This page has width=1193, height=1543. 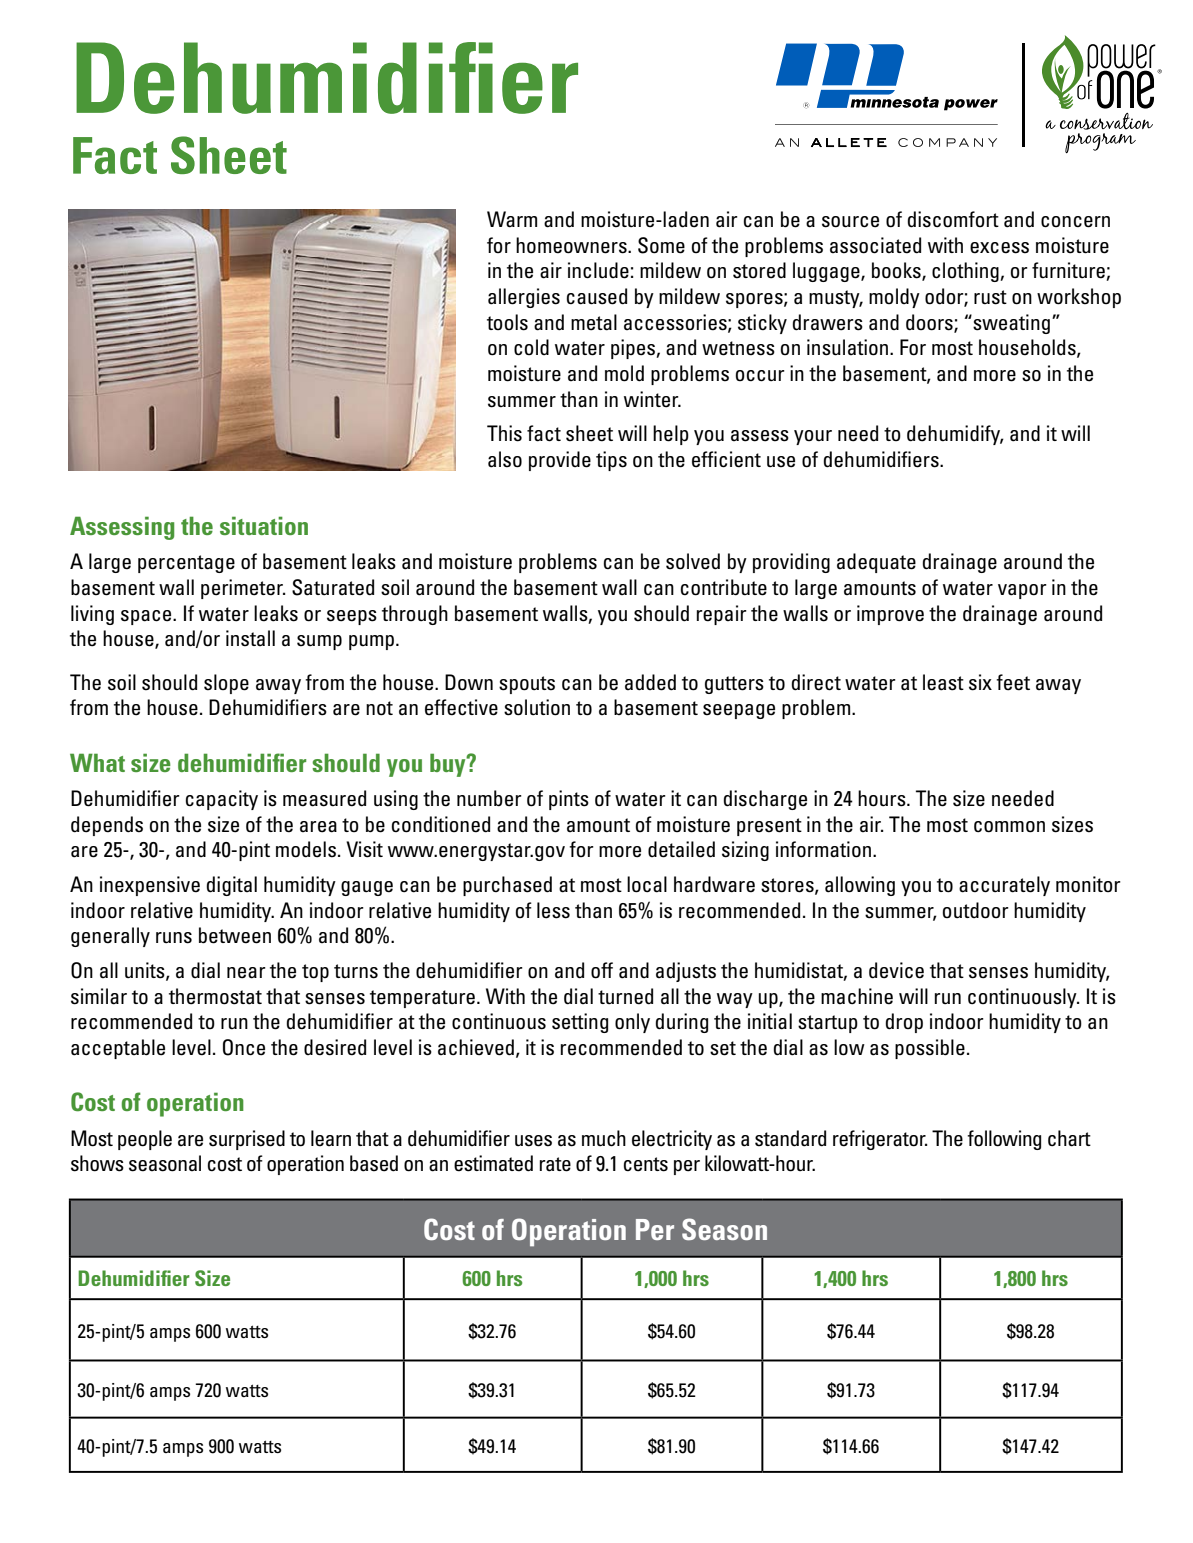 What do you see at coordinates (247, 1140) in the page?
I see `surprised` at bounding box center [247, 1140].
